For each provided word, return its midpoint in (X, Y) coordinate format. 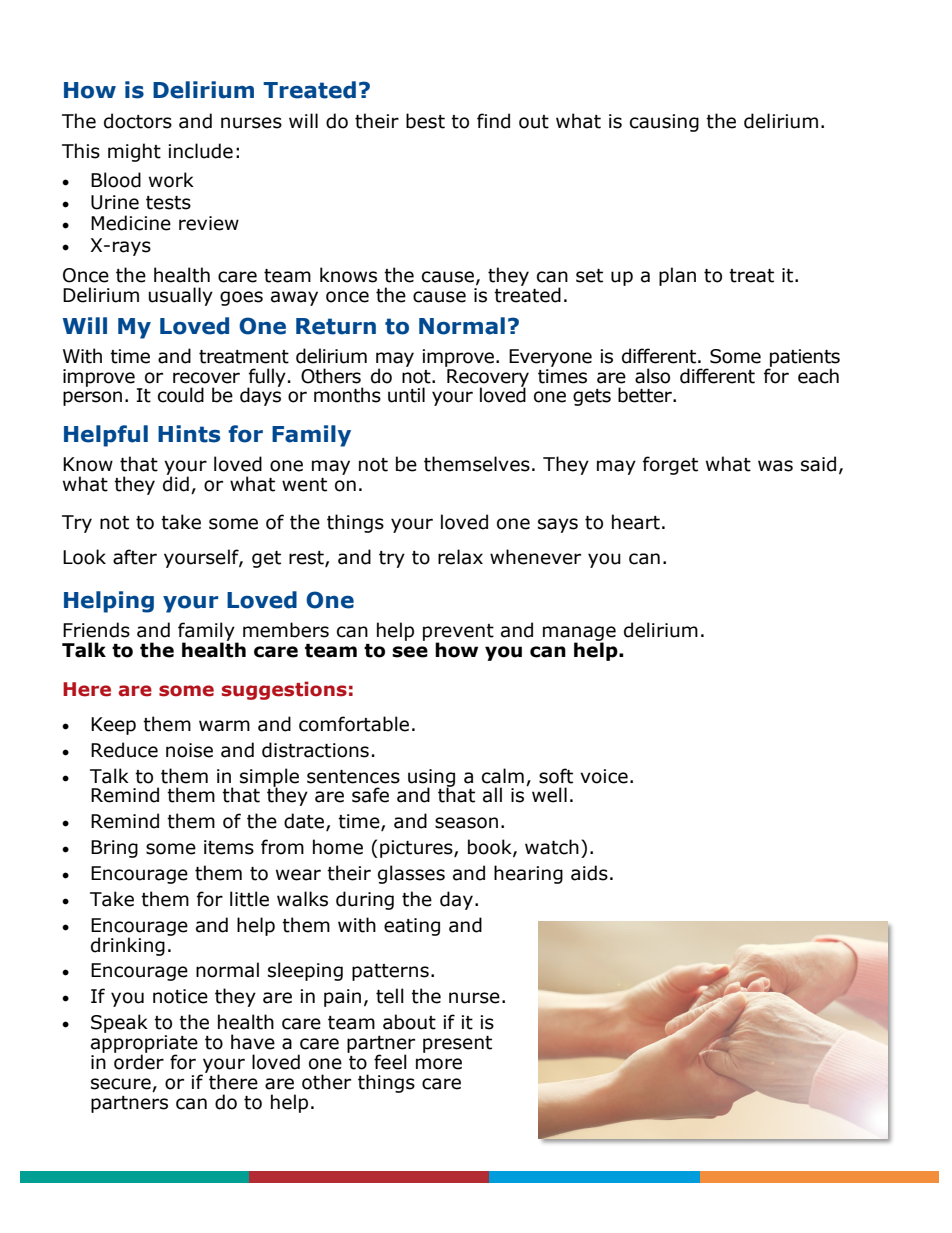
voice (604, 776)
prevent (458, 633)
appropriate (144, 1045)
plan (677, 276)
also (652, 376)
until (406, 395)
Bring (114, 849)
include (200, 151)
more (439, 1064)
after (135, 557)
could (181, 395)
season (466, 823)
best (425, 121)
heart (636, 522)
